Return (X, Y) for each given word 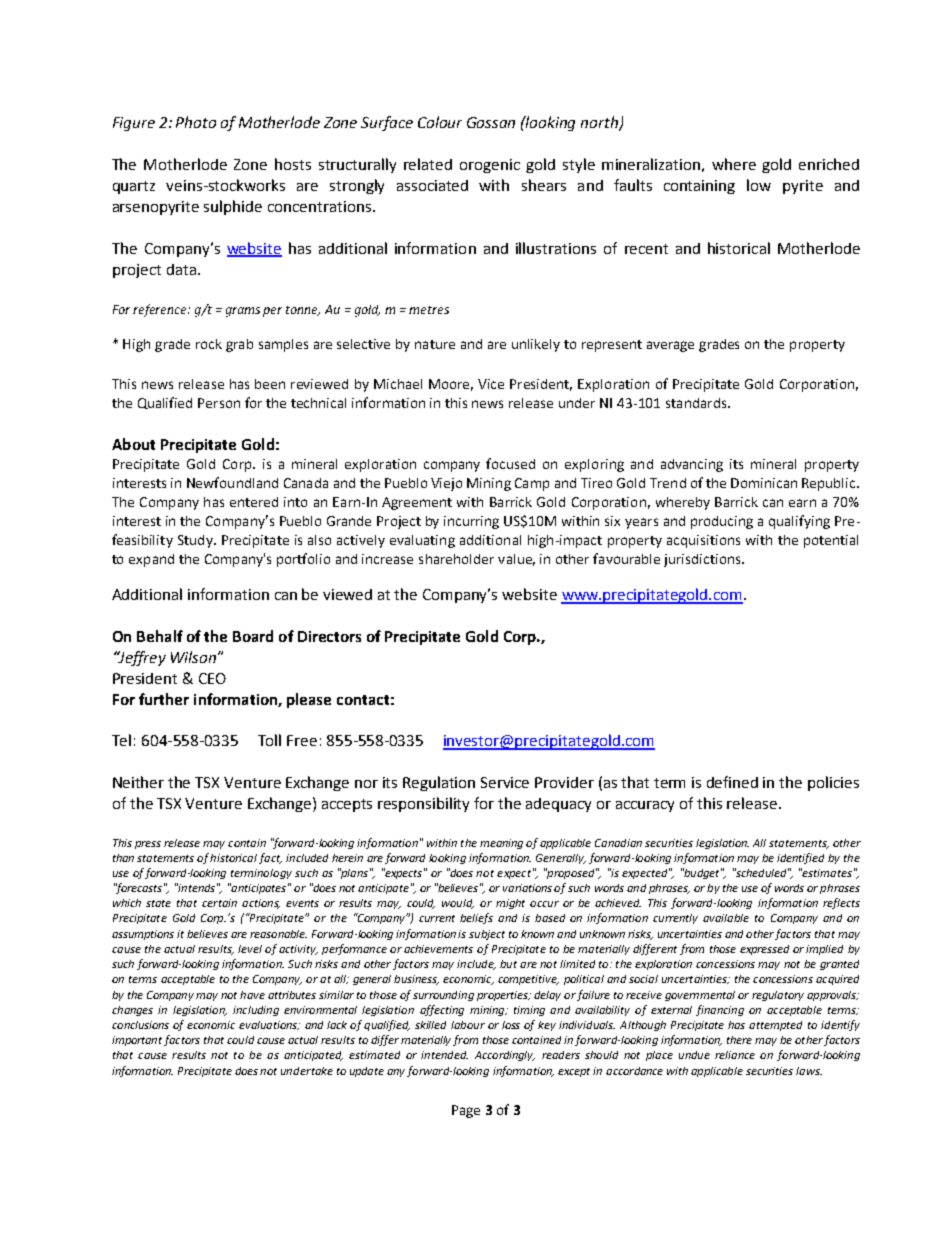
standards (697, 403)
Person (219, 403)
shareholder (456, 559)
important (137, 1041)
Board (253, 636)
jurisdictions (703, 560)
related (428, 164)
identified (800, 858)
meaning (501, 844)
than (123, 858)
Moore (451, 385)
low (759, 185)
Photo (196, 122)
